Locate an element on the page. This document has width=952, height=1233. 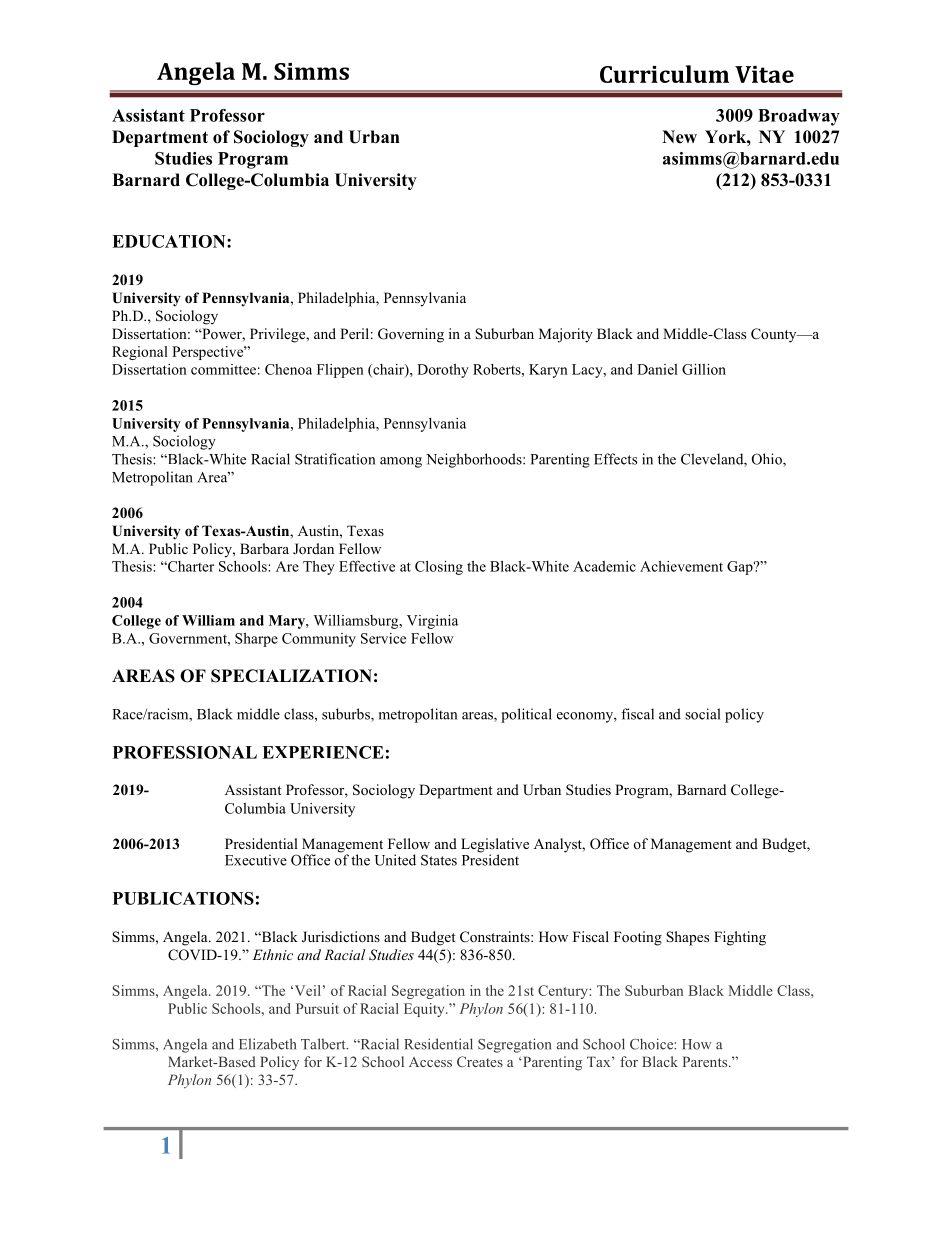
EDUCATION is located at coordinates (170, 241).
